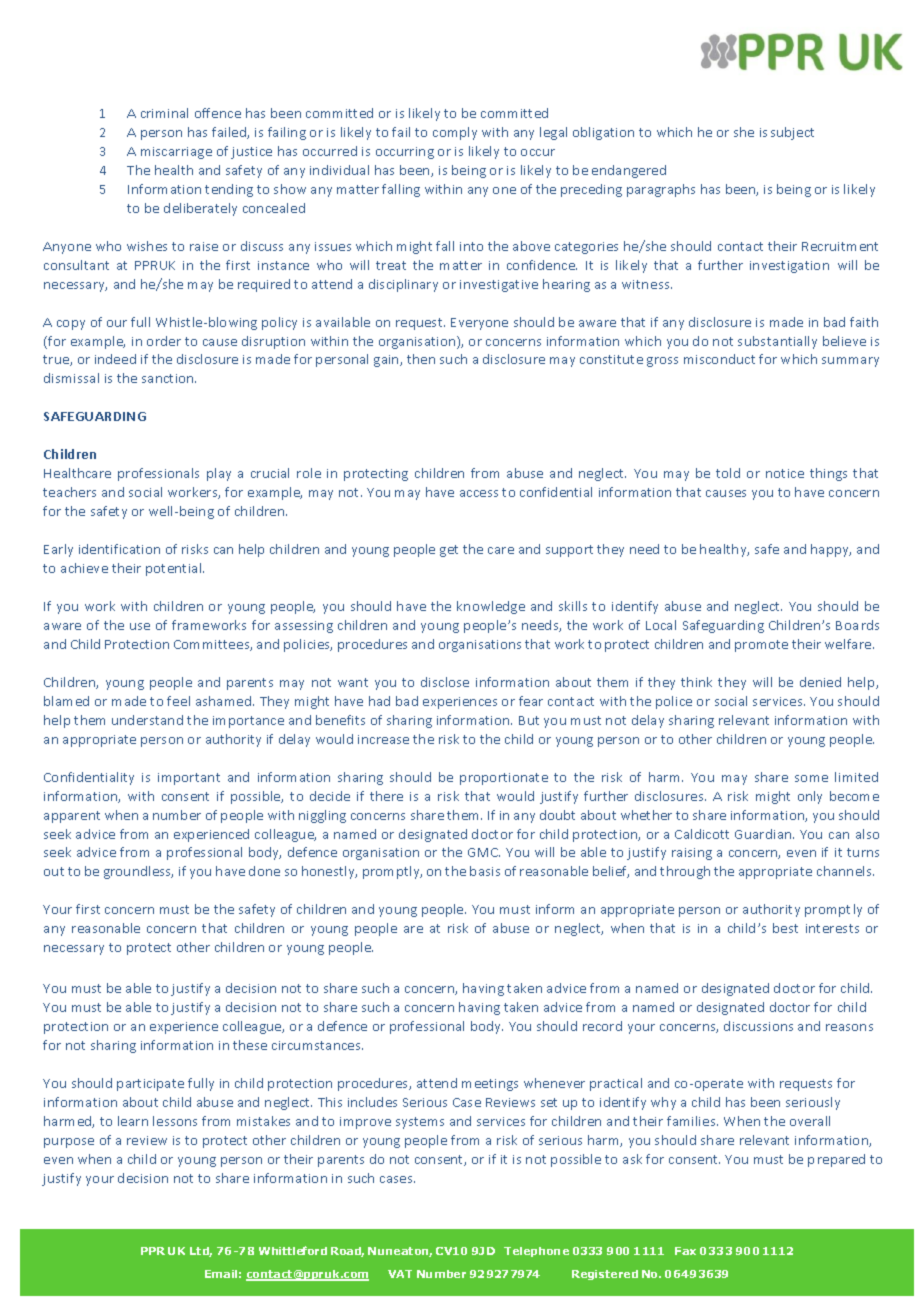 The image size is (924, 1307). What do you see at coordinates (491, 607) in the screenshot?
I see `knowledge` at bounding box center [491, 607].
